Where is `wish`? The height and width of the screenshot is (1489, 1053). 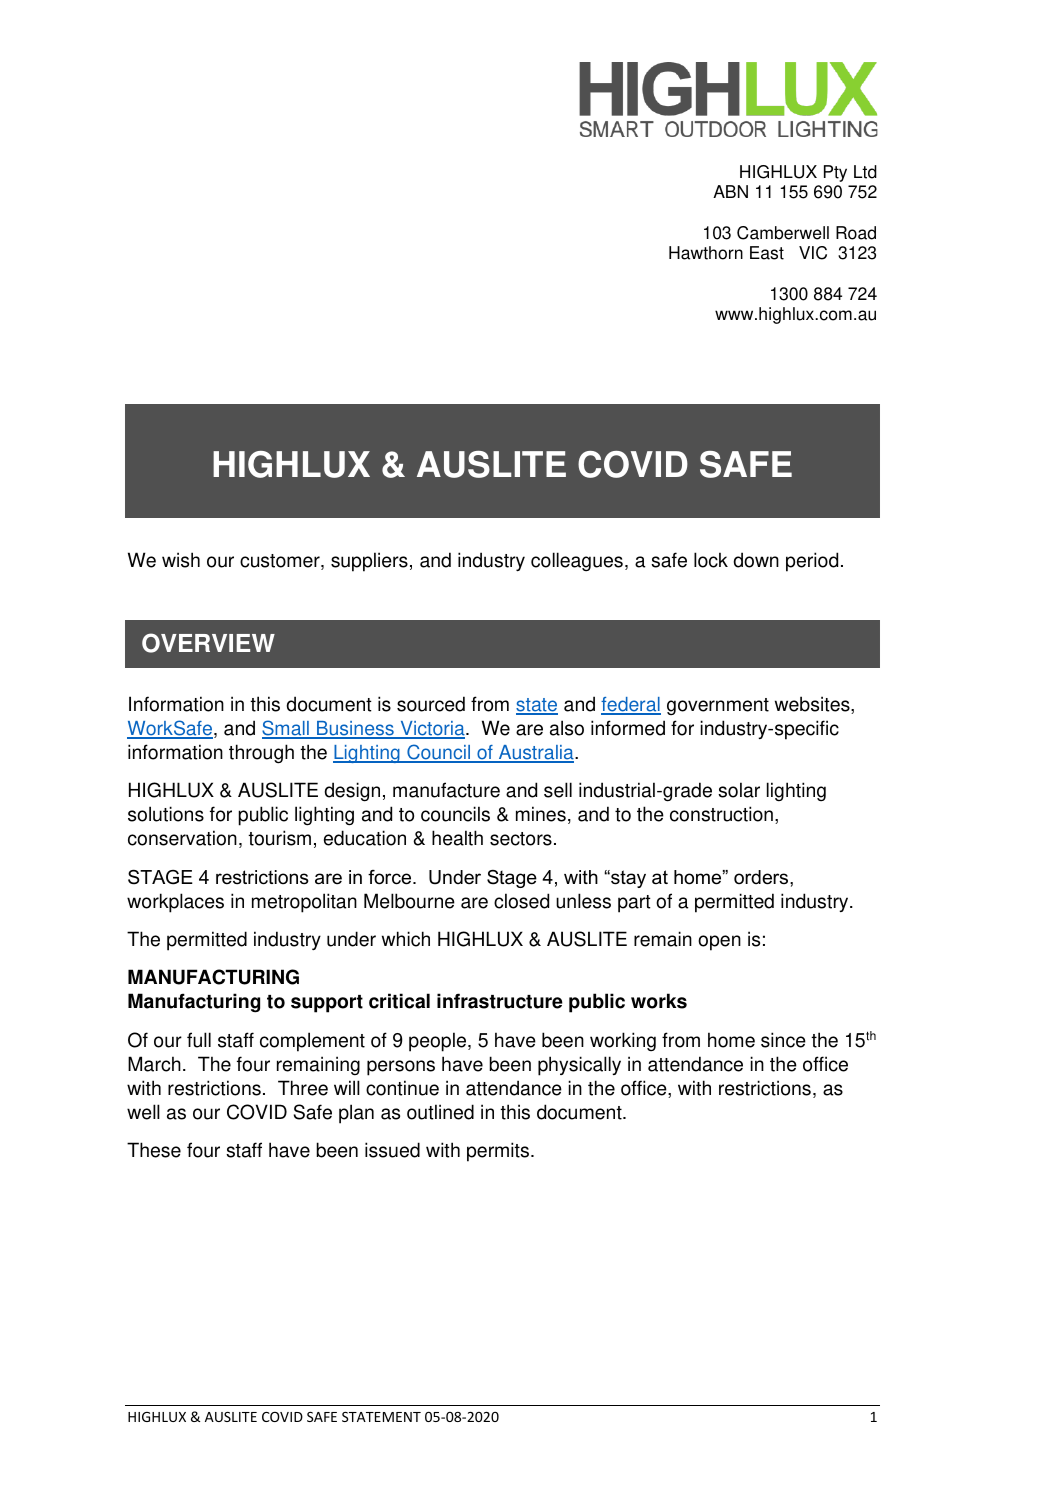 wish is located at coordinates (181, 560).
